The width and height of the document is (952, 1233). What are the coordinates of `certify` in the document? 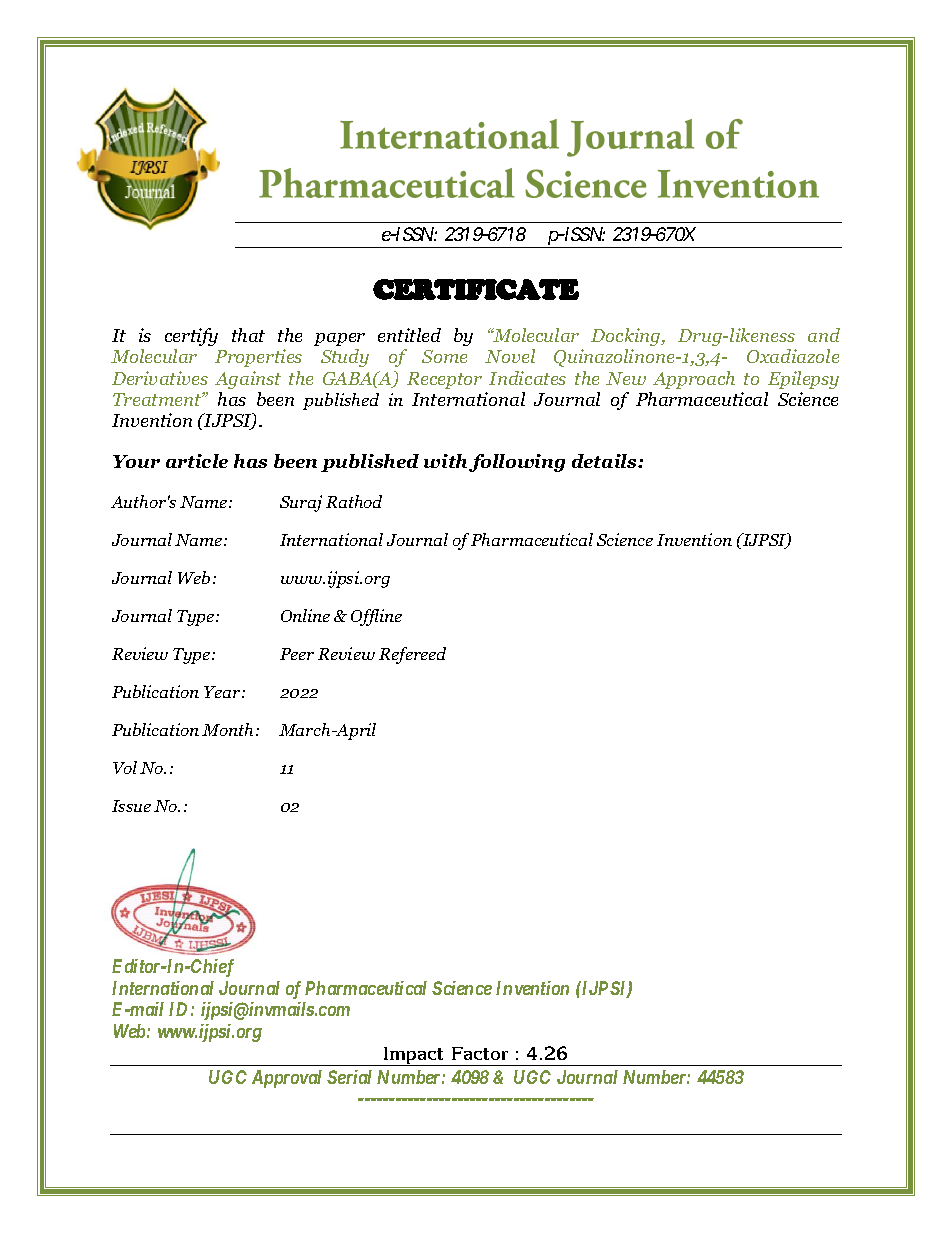 It's located at (191, 337).
